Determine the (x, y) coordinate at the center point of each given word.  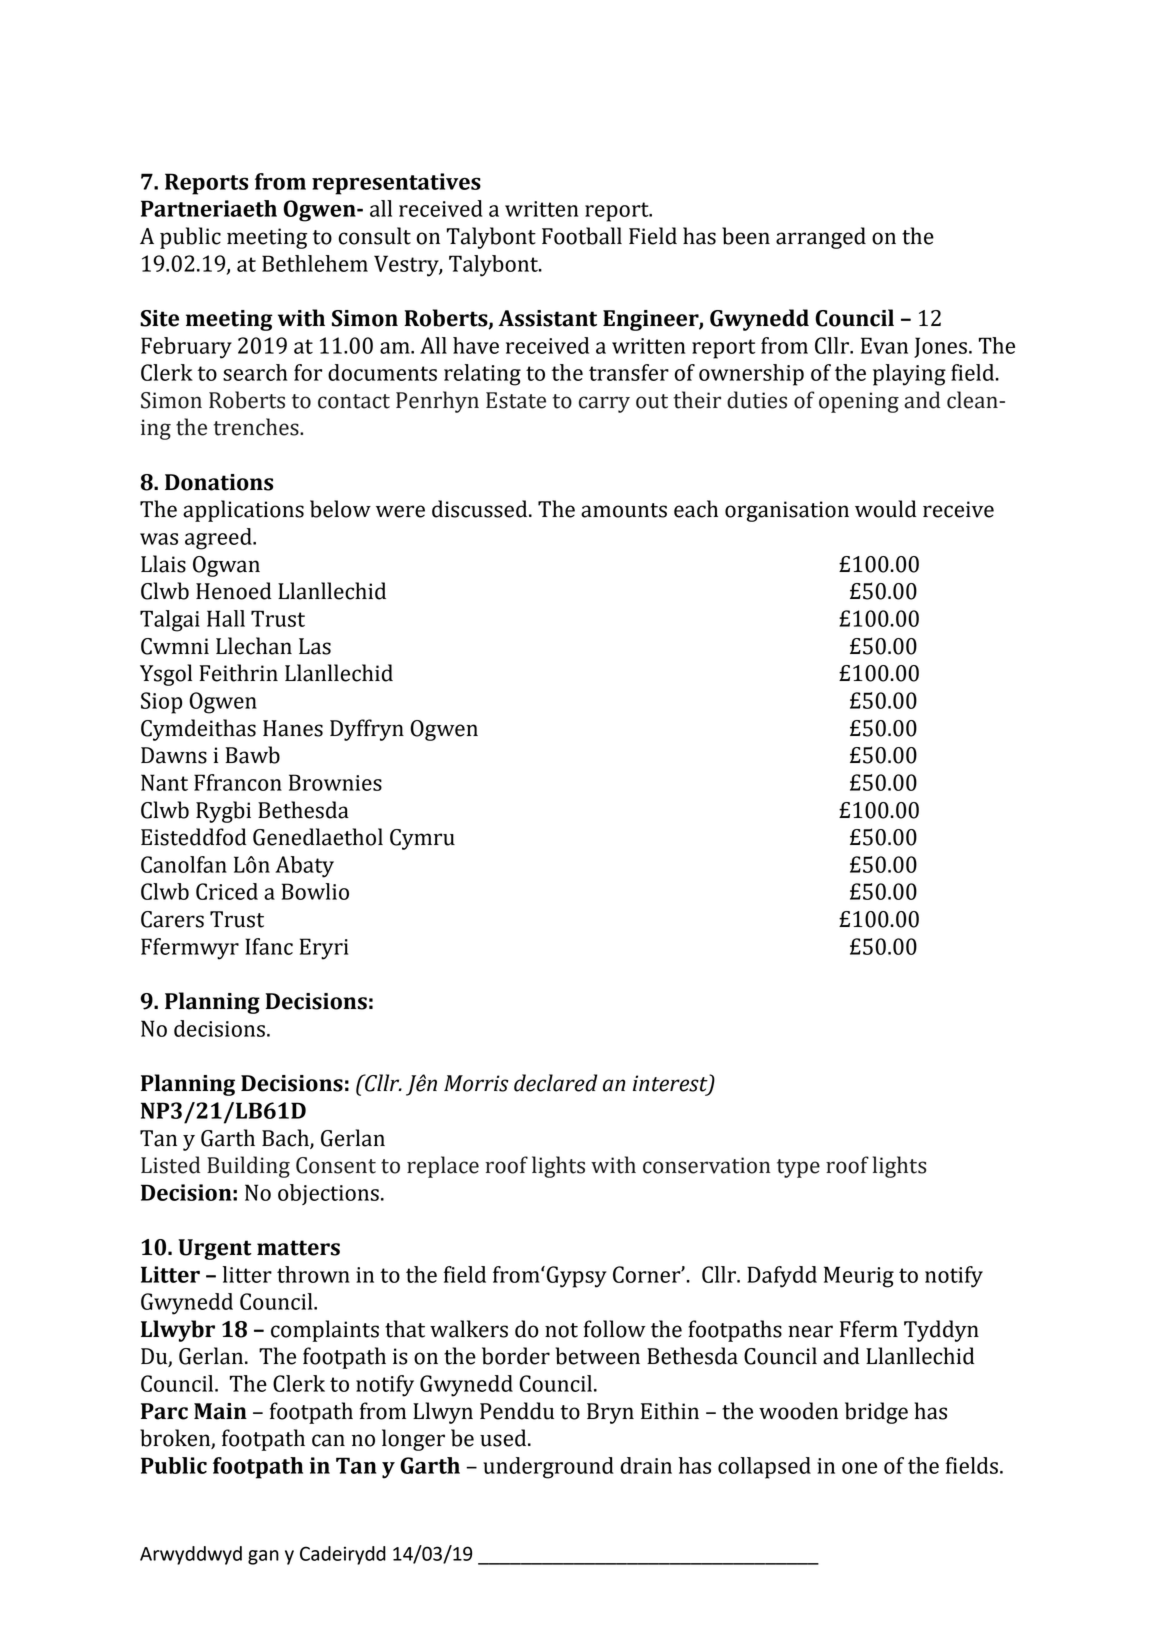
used (504, 1438)
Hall (226, 618)
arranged (821, 238)
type (798, 1168)
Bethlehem (315, 263)
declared (556, 1083)
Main (220, 1411)
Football (582, 236)
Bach (286, 1138)
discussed (481, 509)
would (885, 509)
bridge (876, 1413)
